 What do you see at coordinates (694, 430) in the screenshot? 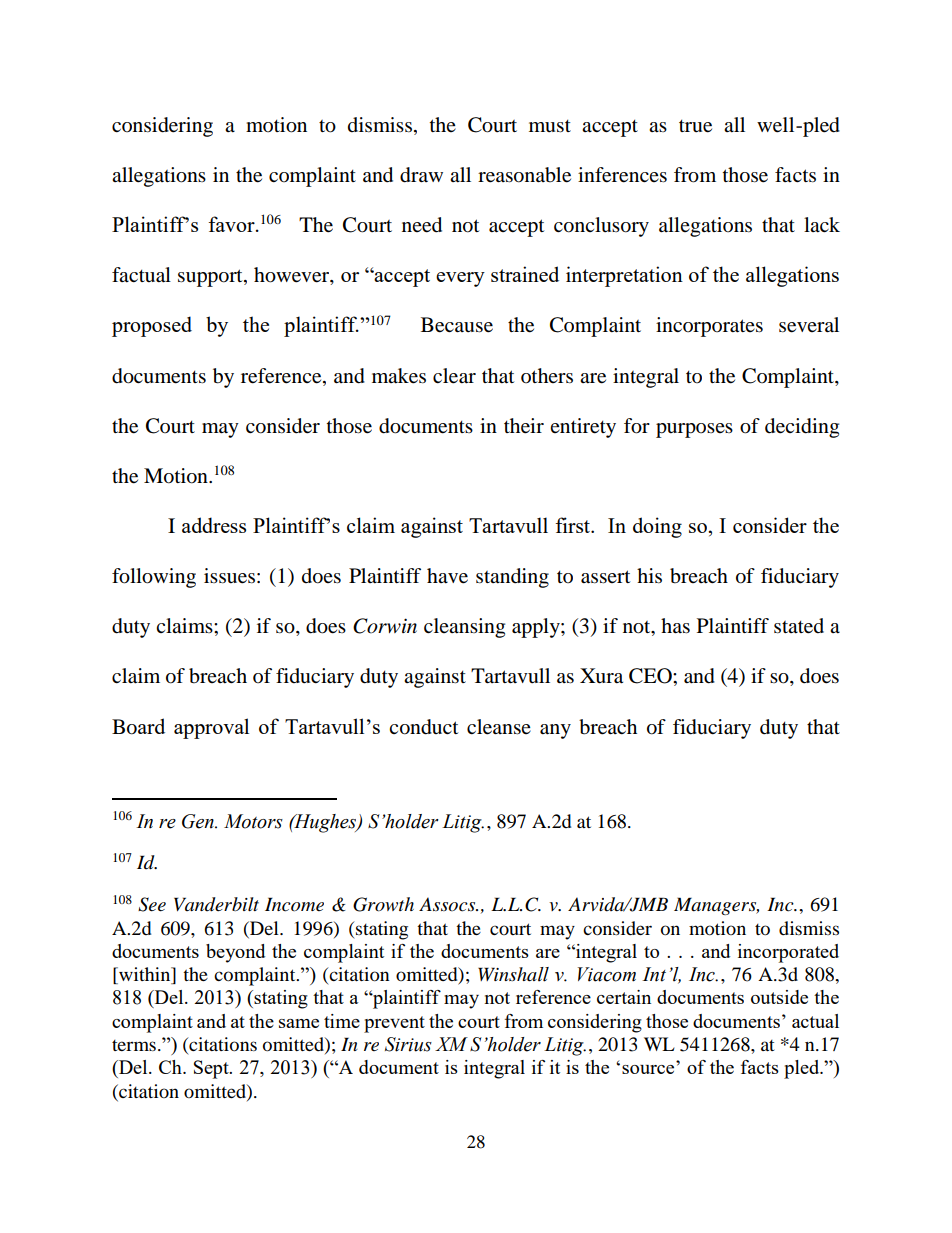
I see `purposes` at bounding box center [694, 430].
